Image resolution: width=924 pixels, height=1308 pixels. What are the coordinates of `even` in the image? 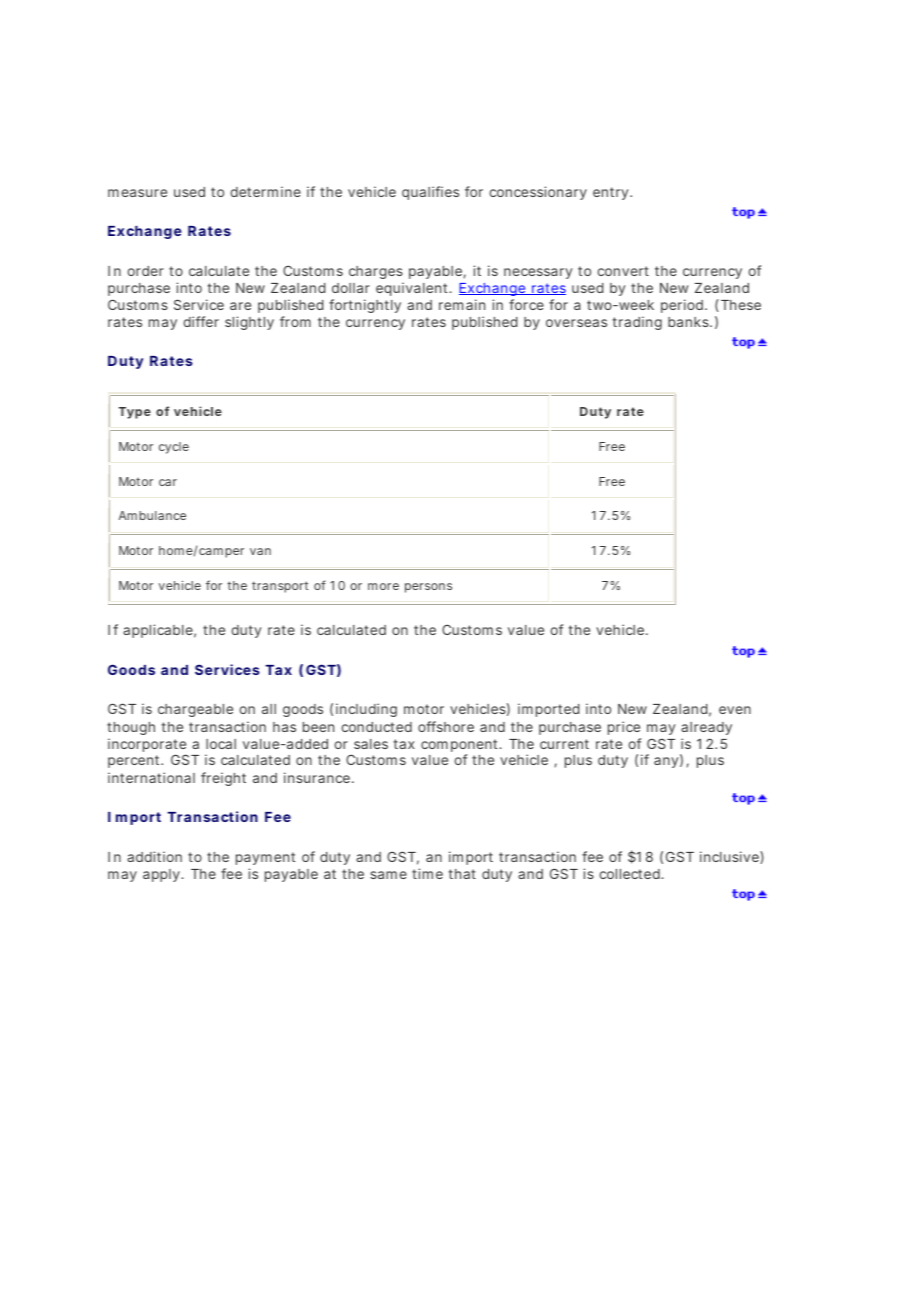 It's located at (735, 710).
